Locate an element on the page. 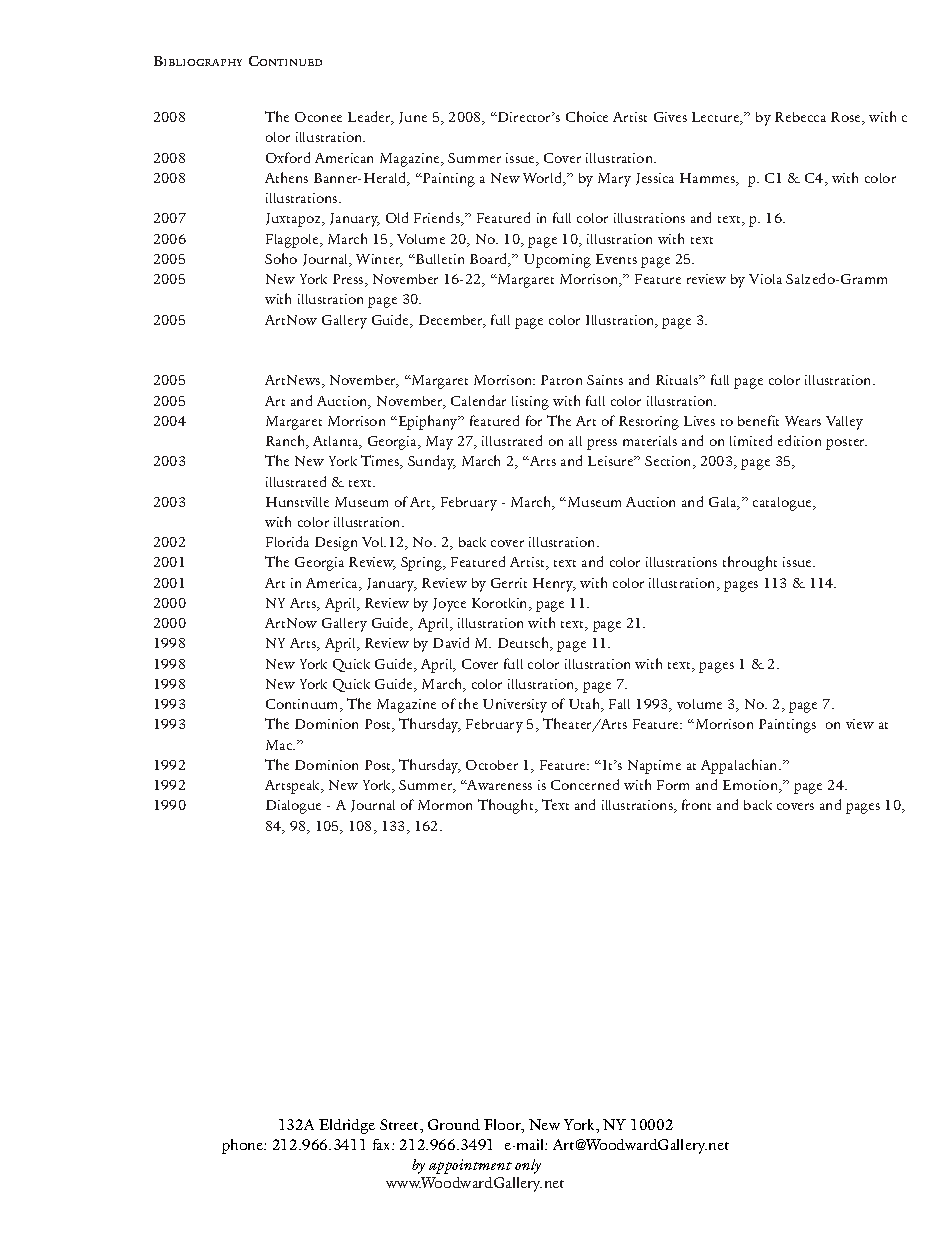 Image resolution: width=952 pixels, height=1233 pixels. World is located at coordinates (544, 179).
